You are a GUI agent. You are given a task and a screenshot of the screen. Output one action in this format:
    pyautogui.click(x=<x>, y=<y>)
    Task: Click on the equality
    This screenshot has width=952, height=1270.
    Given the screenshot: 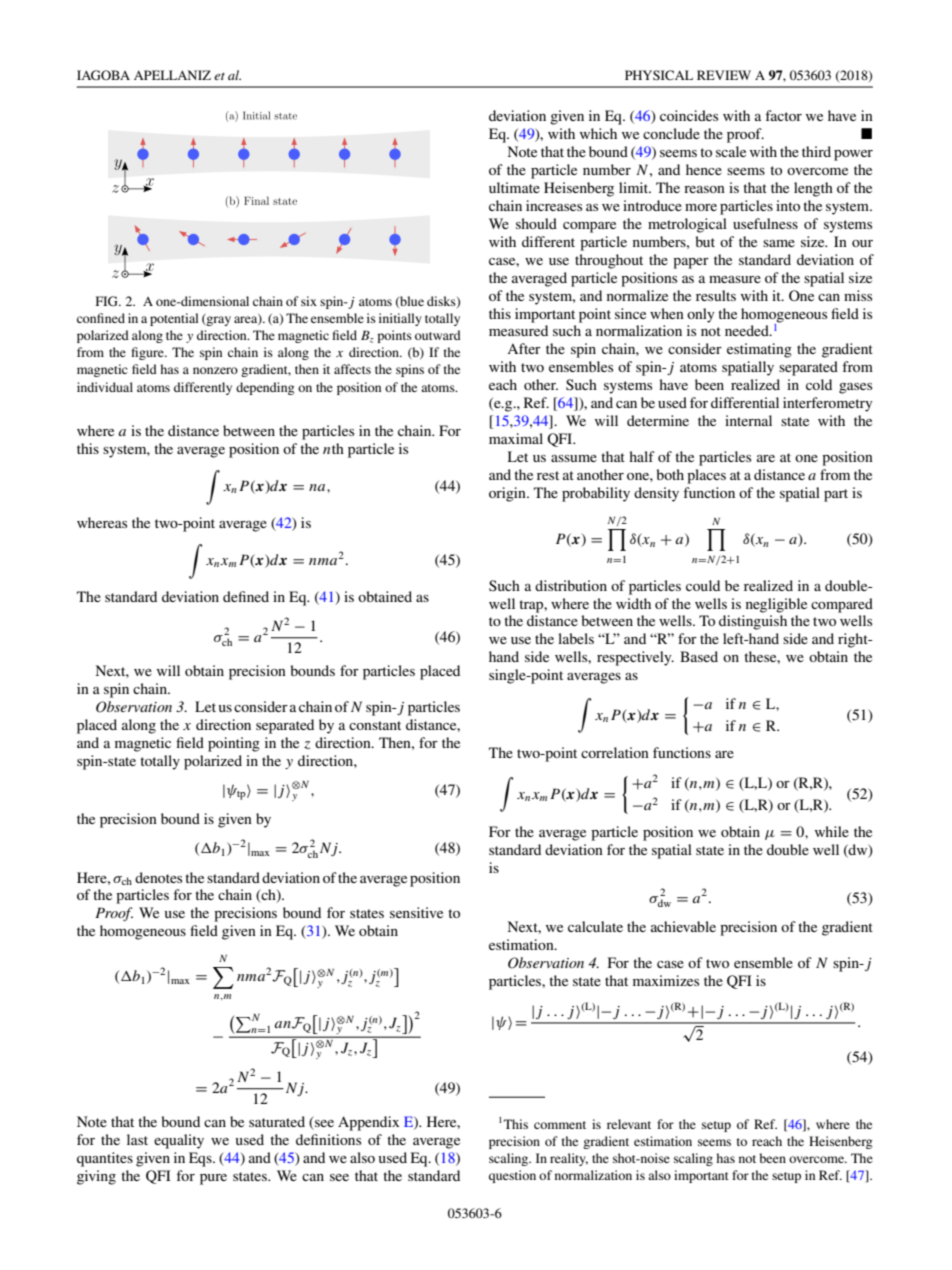 What is the action you would take?
    pyautogui.click(x=179, y=1141)
